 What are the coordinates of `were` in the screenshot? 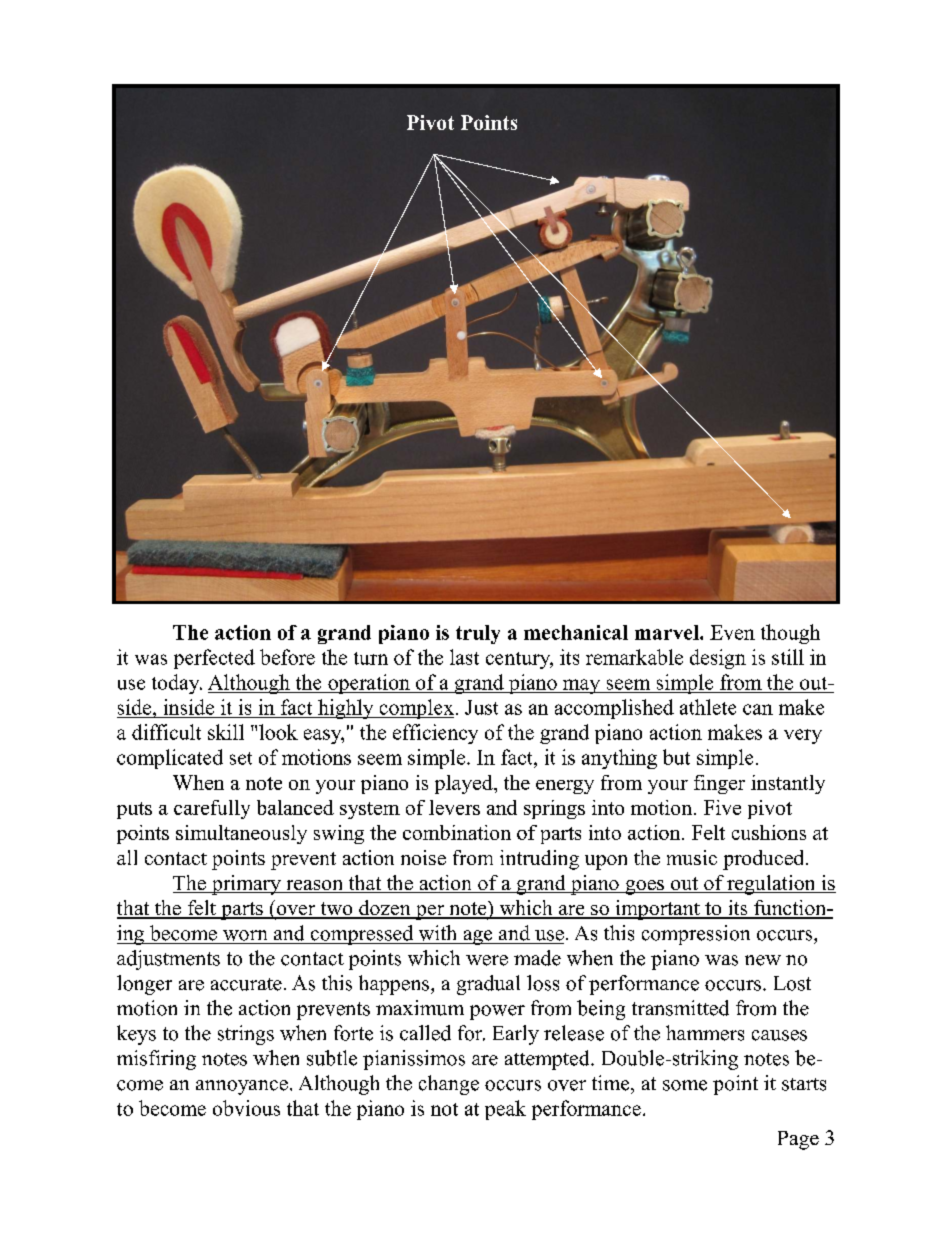 It's located at (487, 960).
